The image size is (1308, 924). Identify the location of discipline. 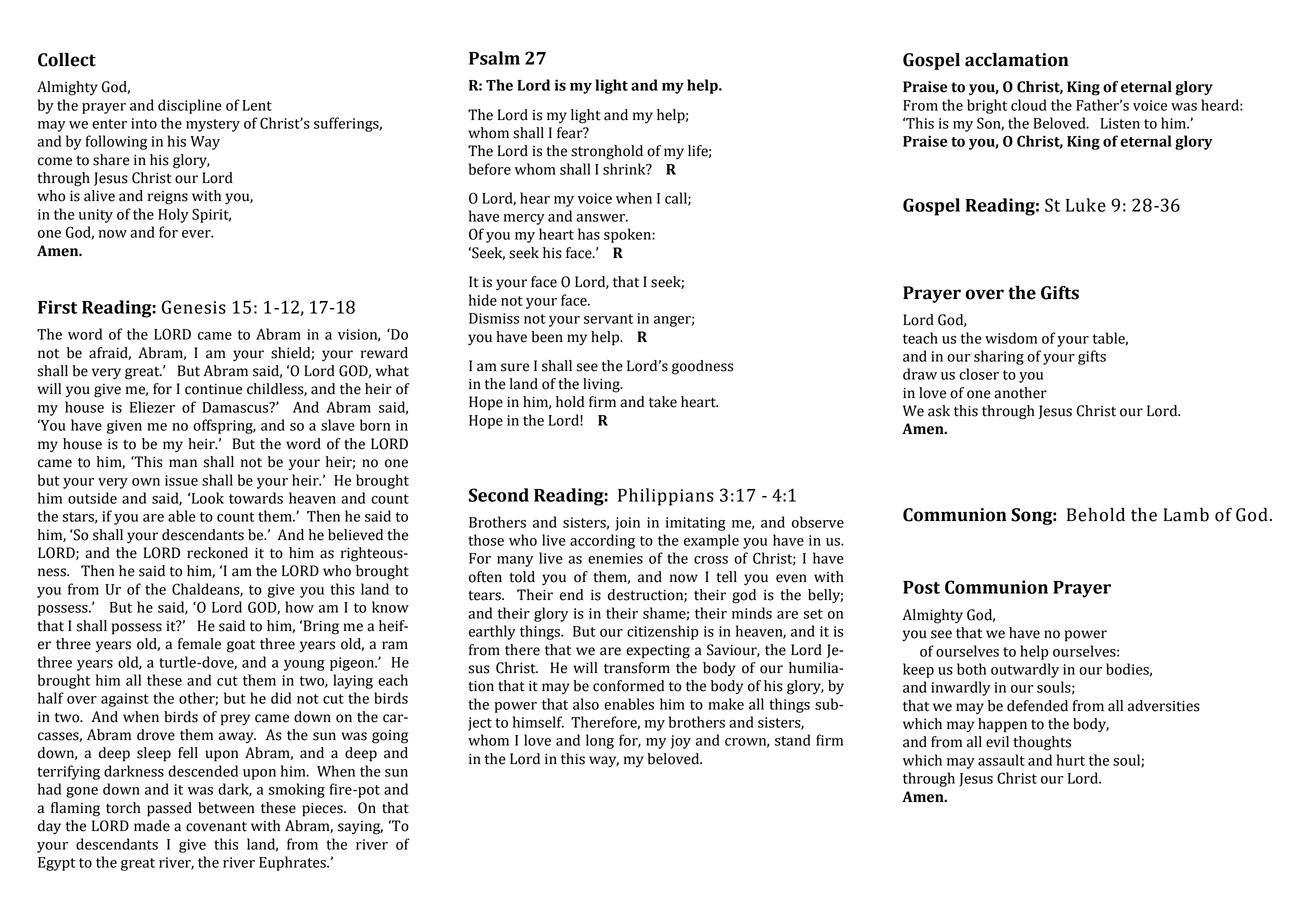
(190, 106).
